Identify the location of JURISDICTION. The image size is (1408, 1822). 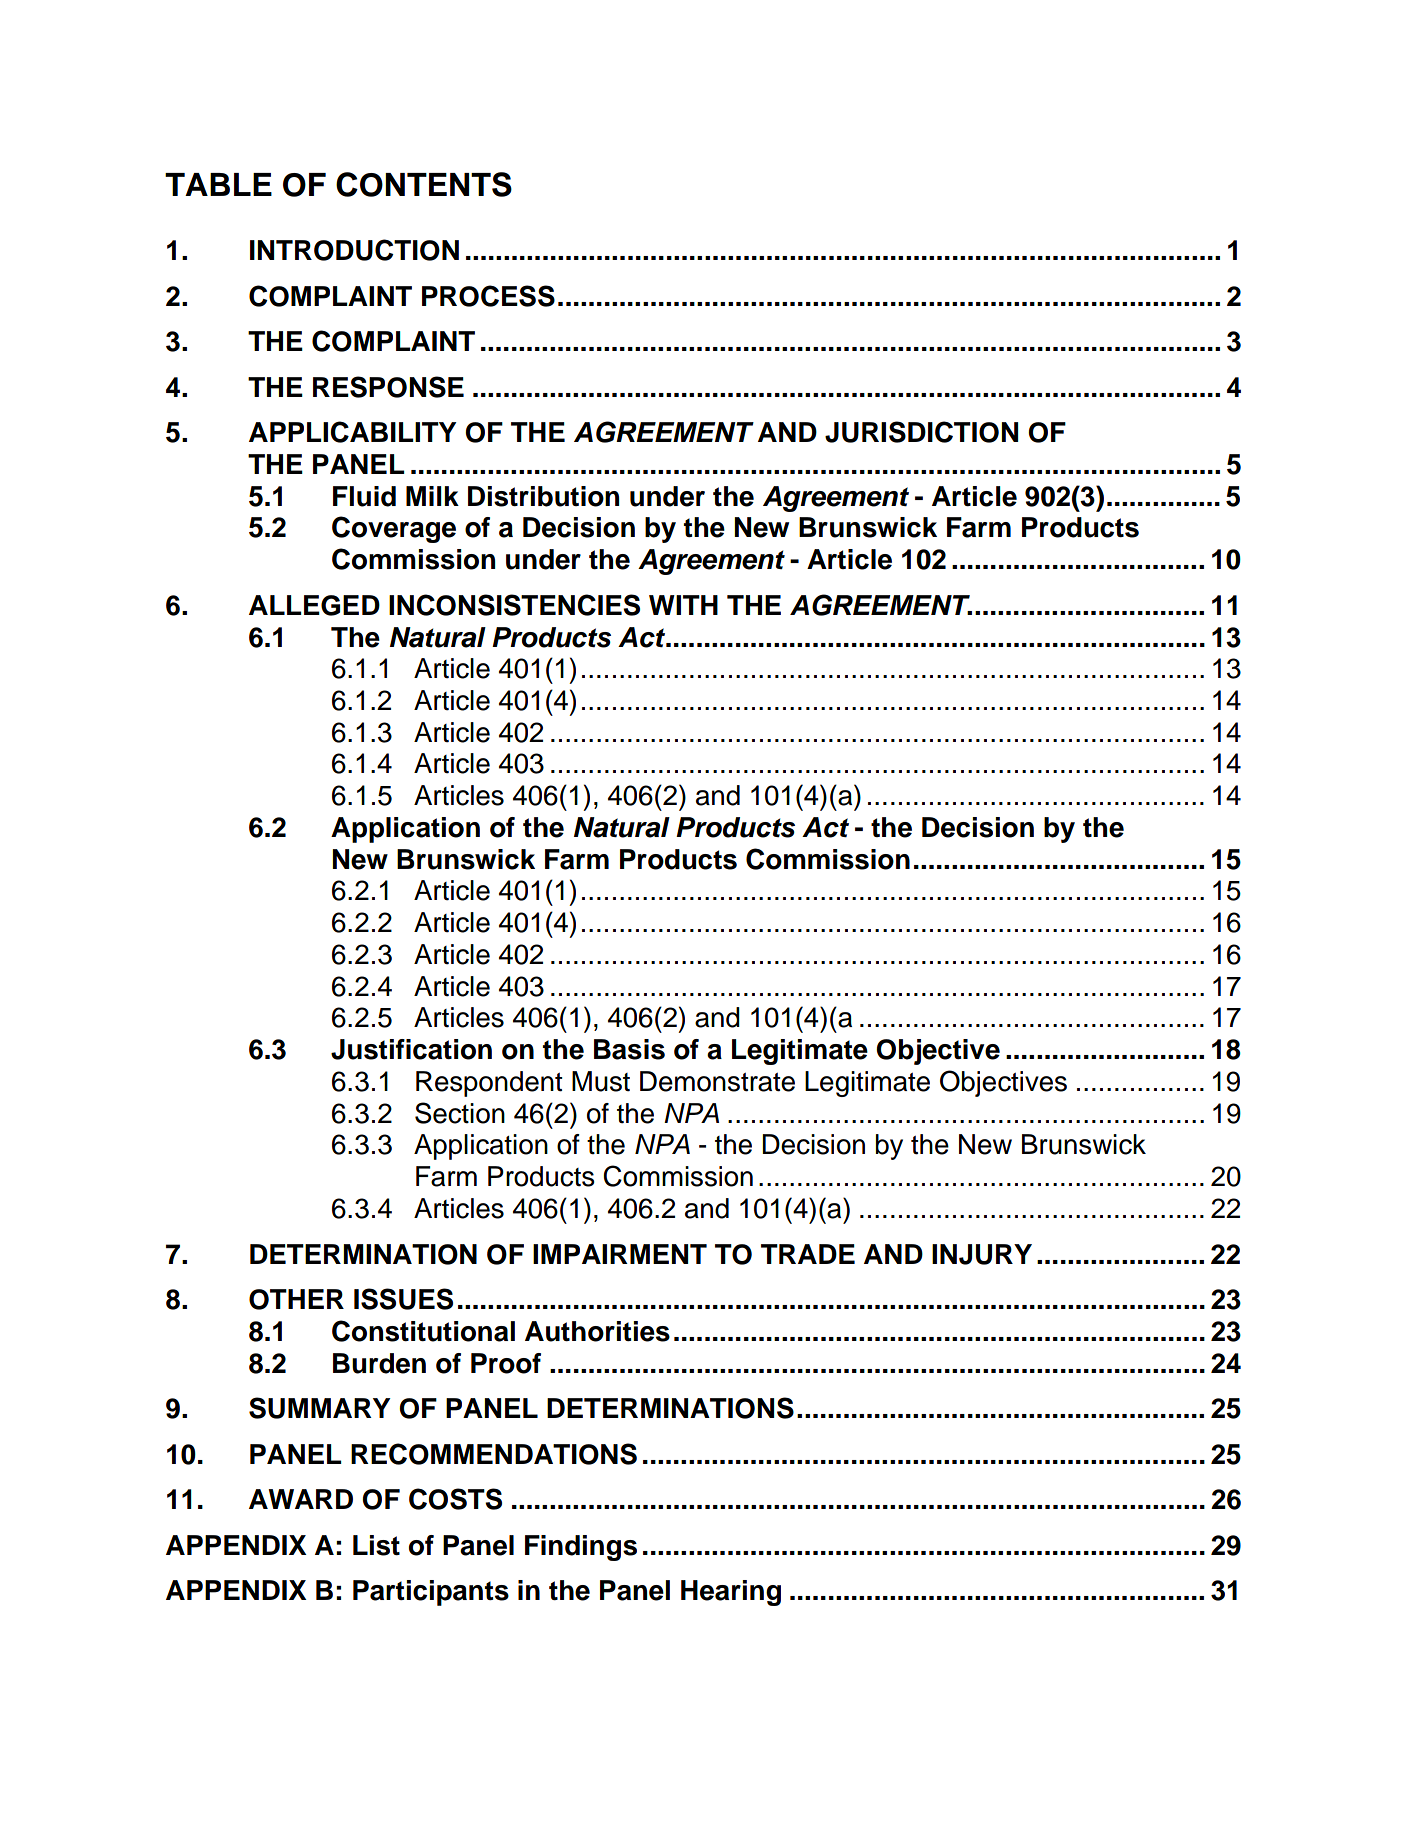
(921, 432).
